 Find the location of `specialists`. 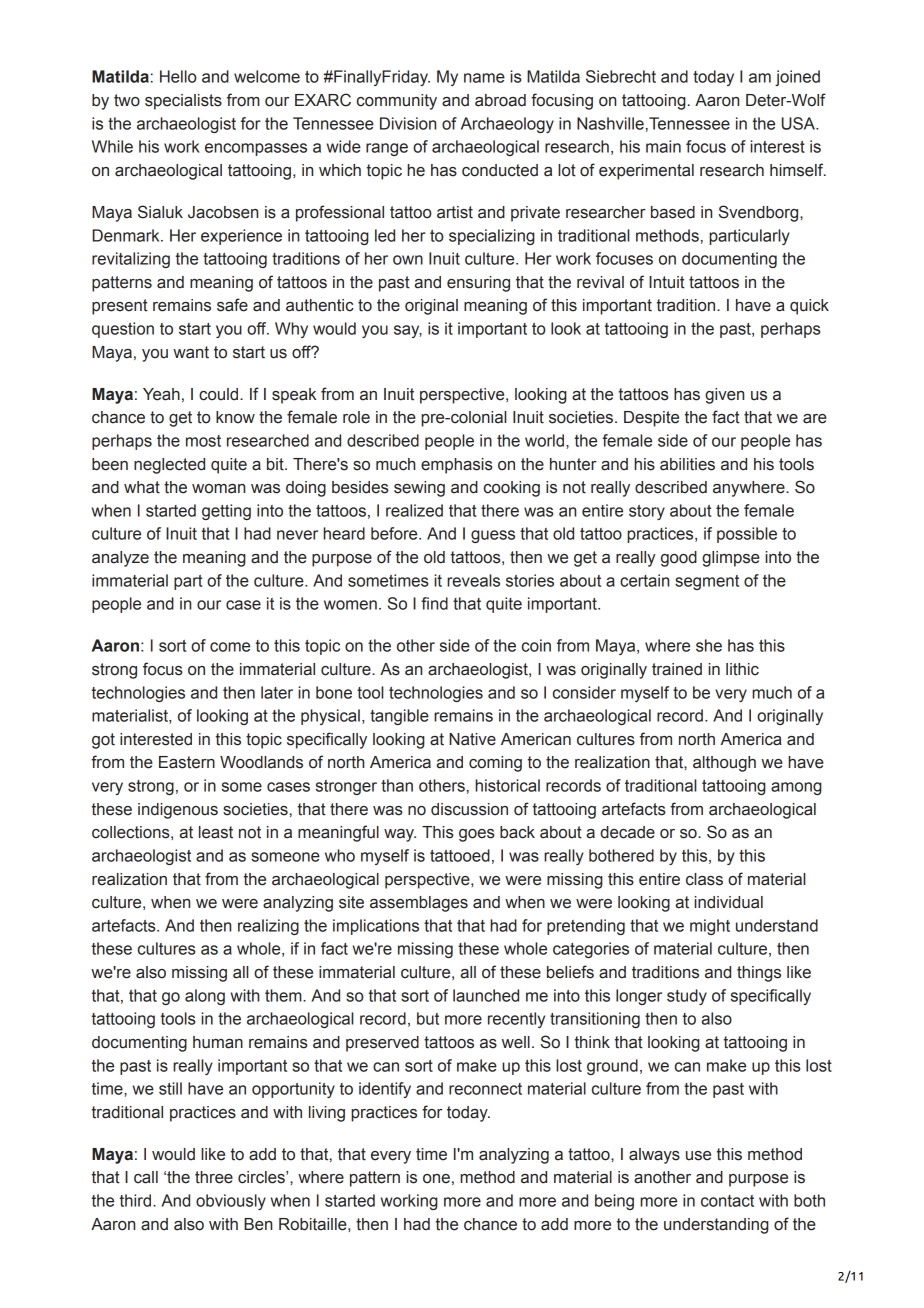

specialists is located at coordinates (183, 102).
